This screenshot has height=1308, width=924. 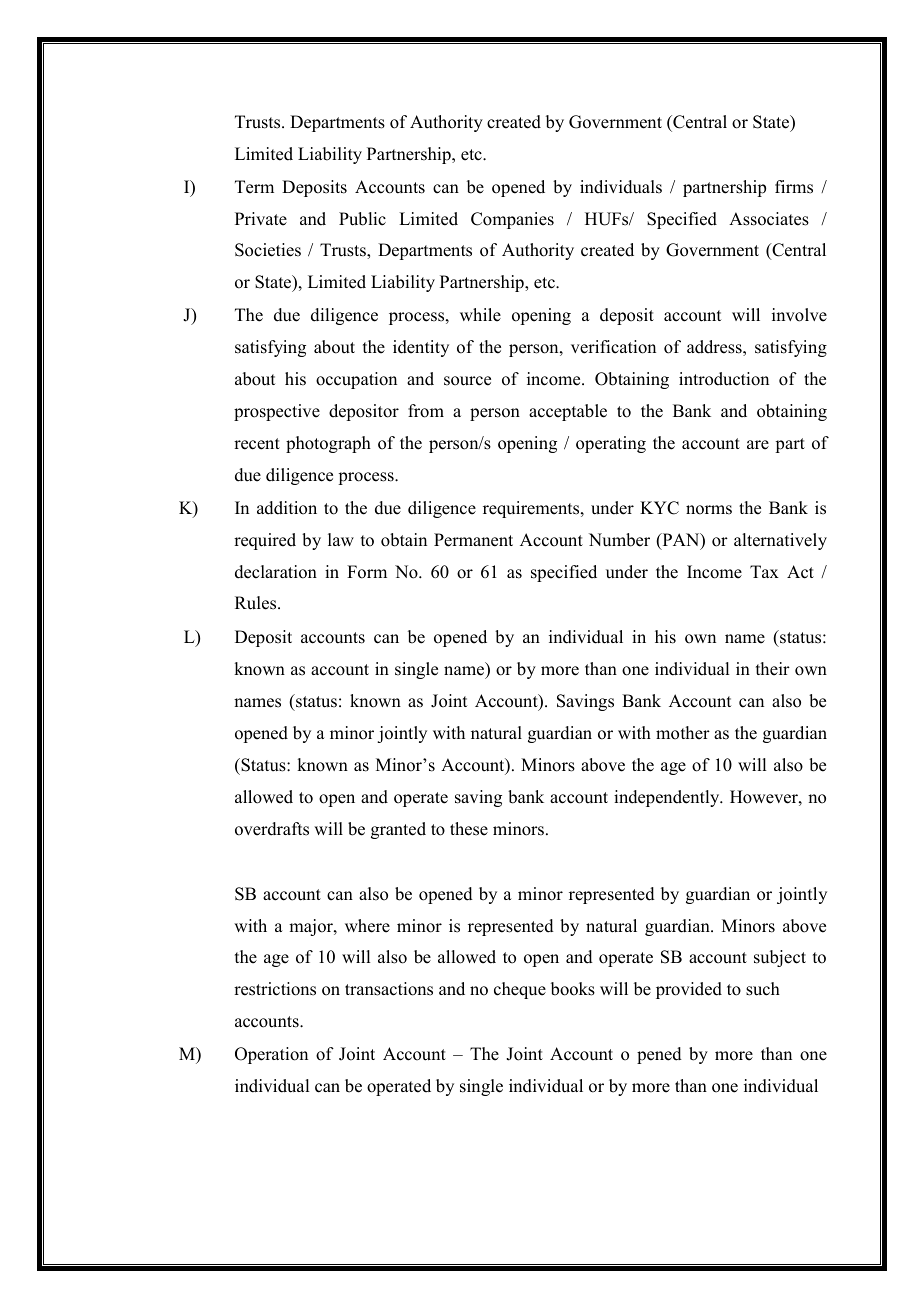 What do you see at coordinates (769, 219) in the screenshot?
I see `Associates` at bounding box center [769, 219].
